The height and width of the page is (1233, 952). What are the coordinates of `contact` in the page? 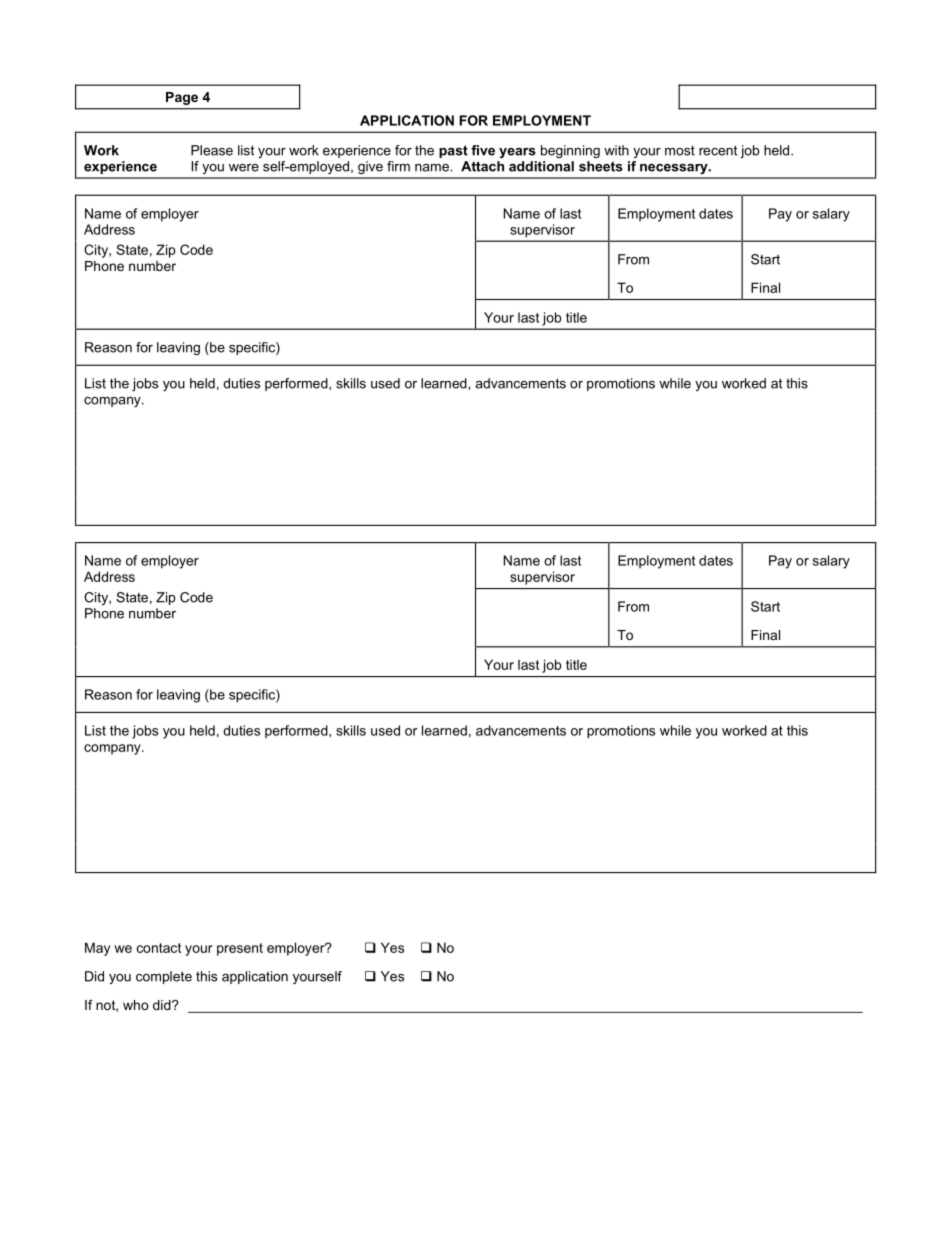 It's located at (159, 948).
